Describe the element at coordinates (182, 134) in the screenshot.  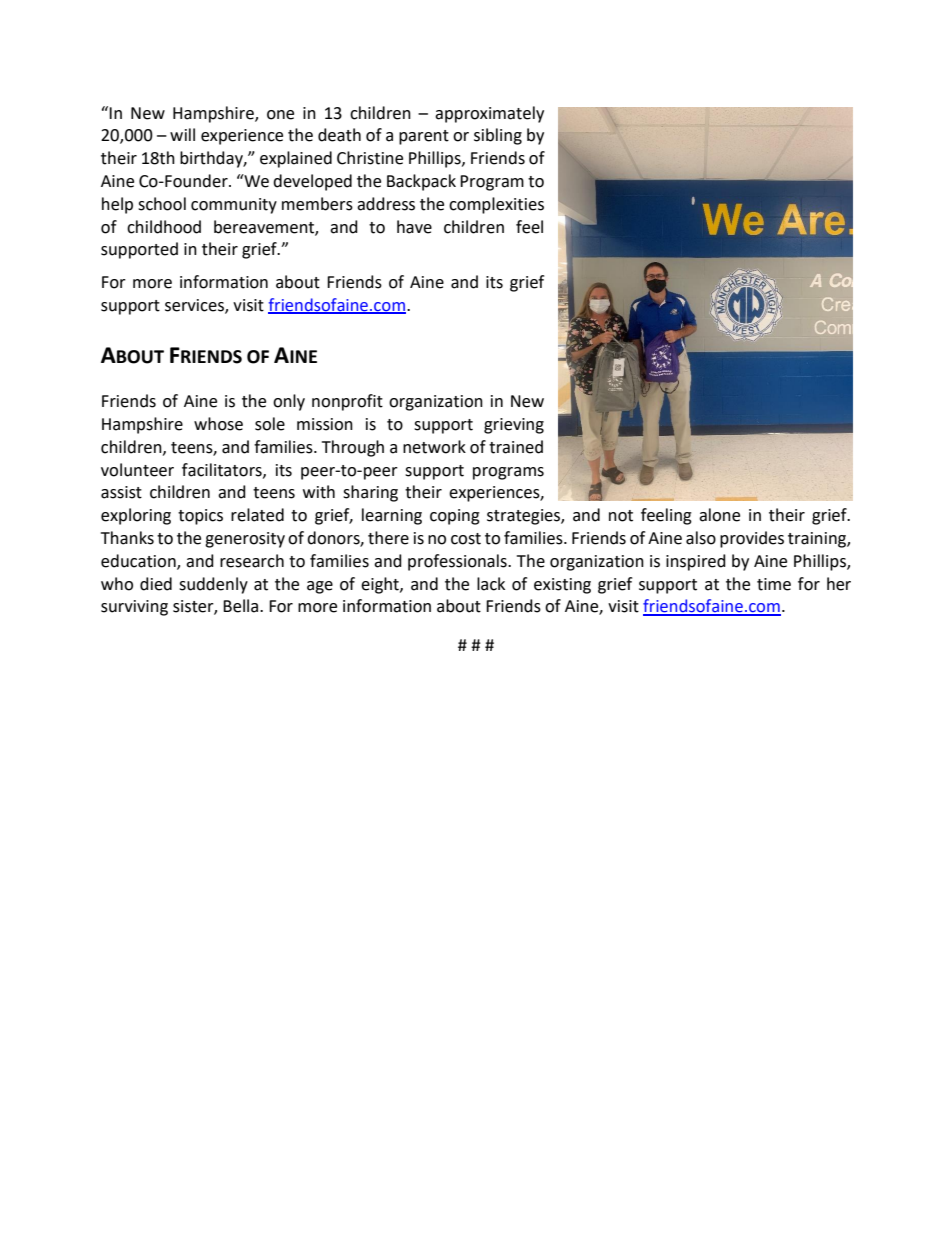
I see `will` at that location.
